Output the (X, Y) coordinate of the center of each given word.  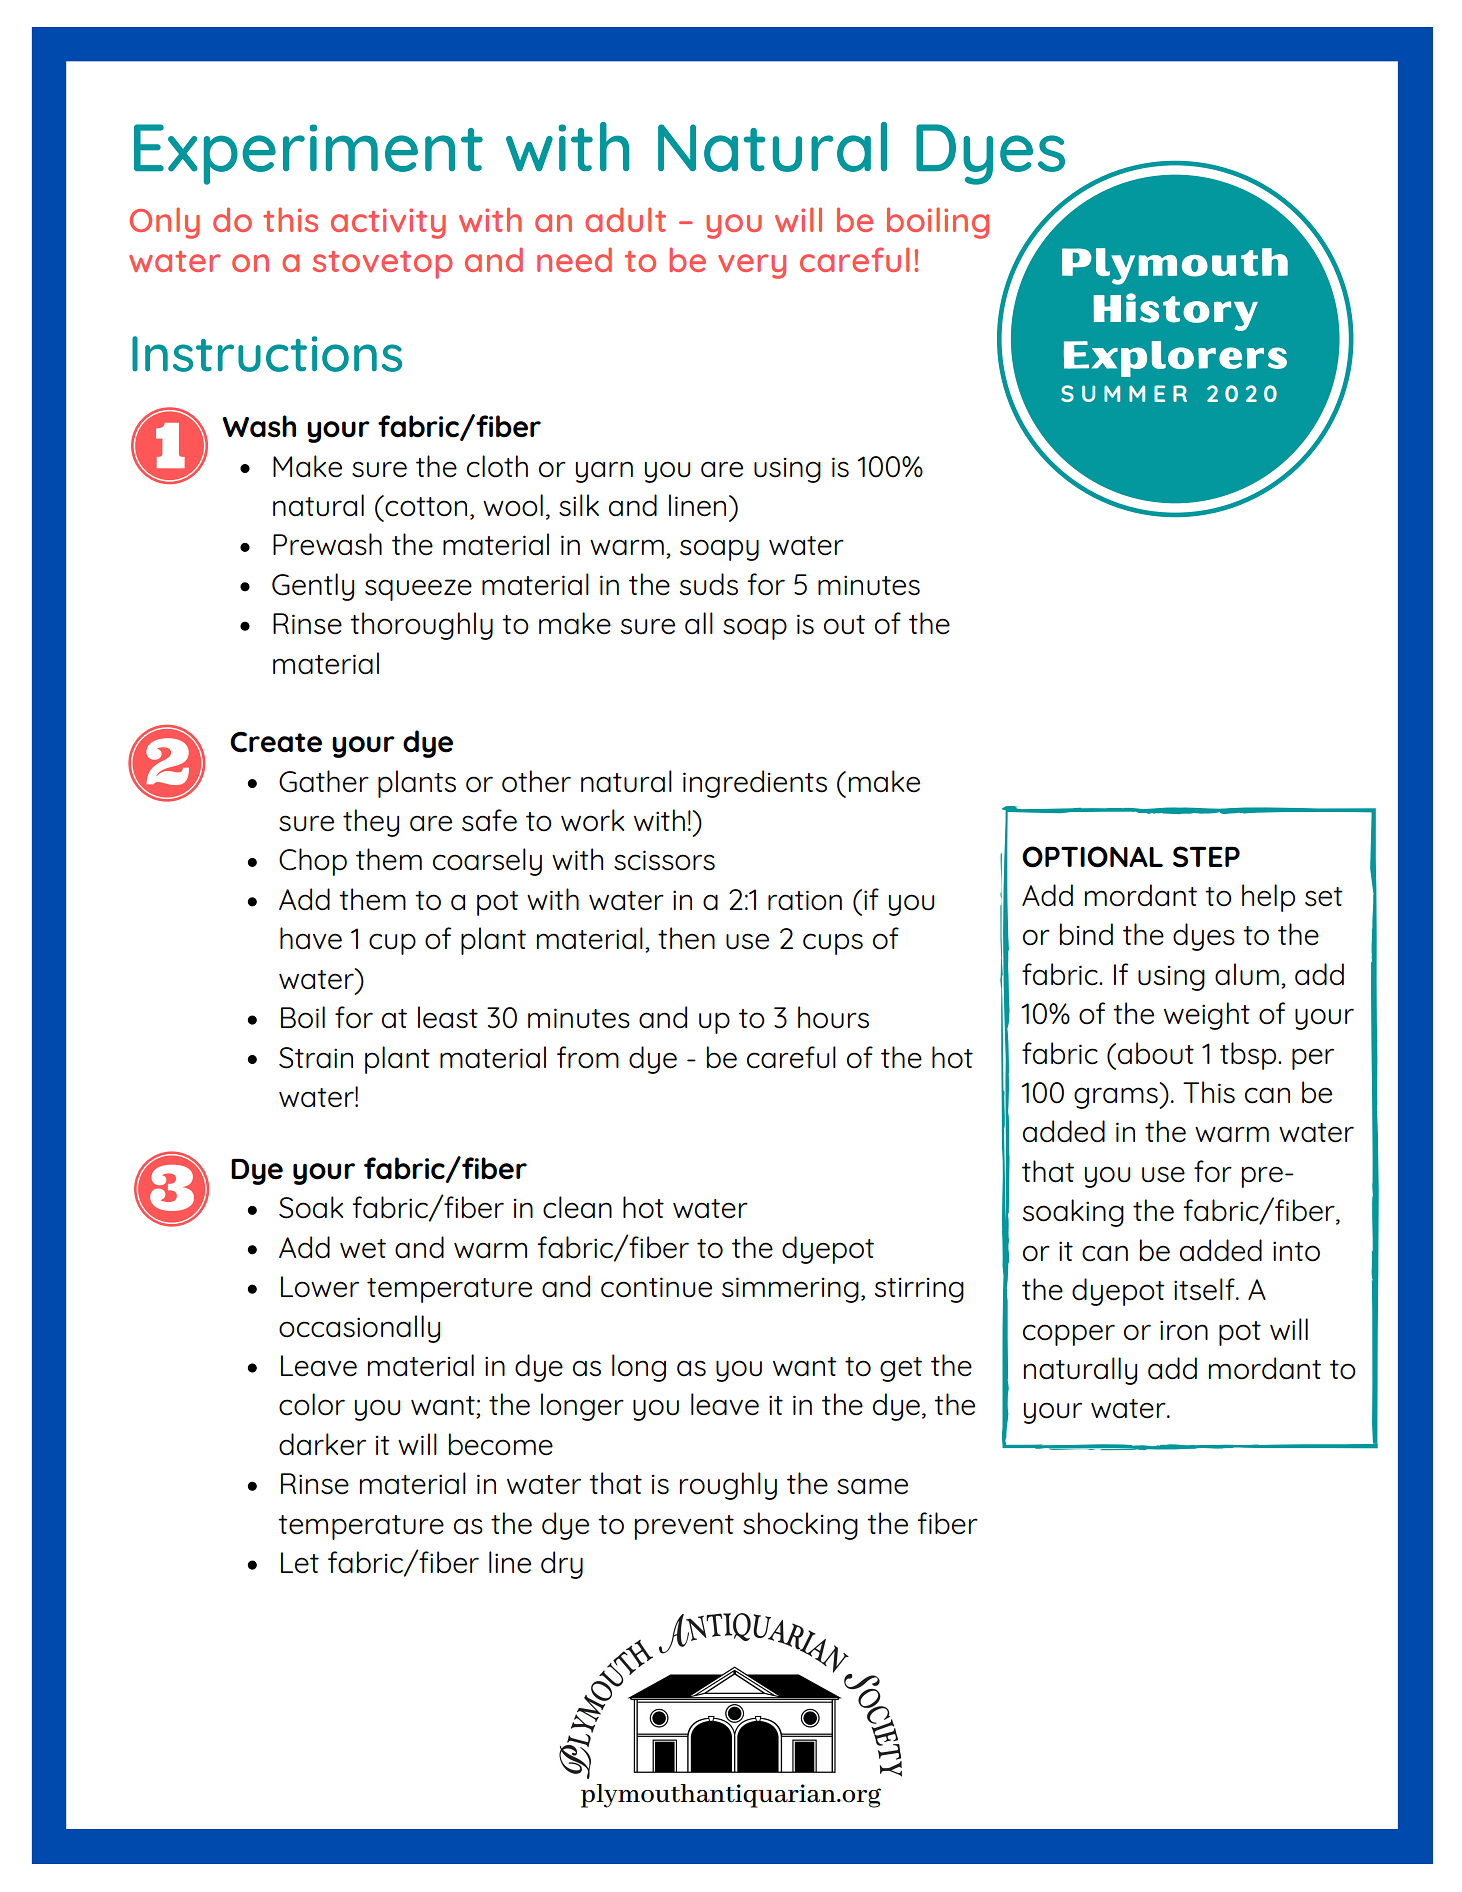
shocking (800, 1526)
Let (300, 1563)
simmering (790, 1290)
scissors (664, 860)
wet (363, 1249)
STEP (1206, 857)
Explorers (1175, 359)
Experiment (308, 154)
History (1175, 312)
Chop (313, 862)
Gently (313, 587)
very (752, 266)
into (1296, 1251)
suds (709, 584)
